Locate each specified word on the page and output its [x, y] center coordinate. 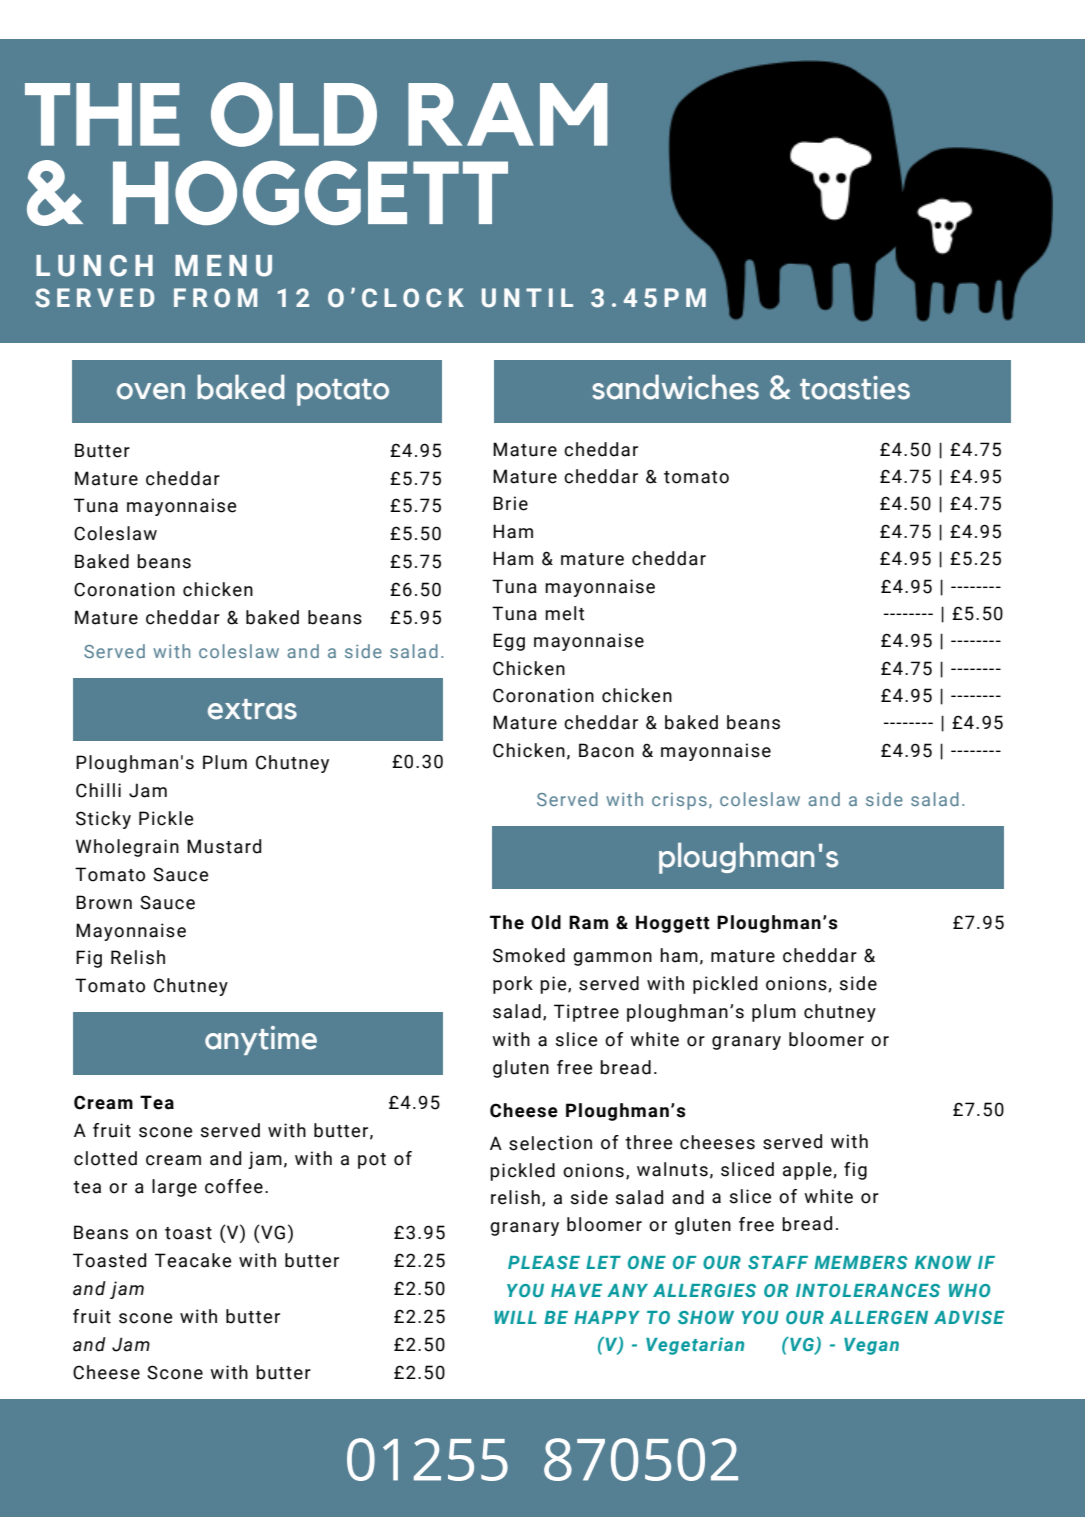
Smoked [529, 955]
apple [808, 1171]
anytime [261, 1040]
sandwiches [675, 387]
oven [151, 391]
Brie [510, 503]
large [174, 1188]
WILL [515, 1317]
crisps [679, 801]
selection [550, 1143]
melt [564, 613]
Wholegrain [127, 848]
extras [252, 709]
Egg [509, 642]
